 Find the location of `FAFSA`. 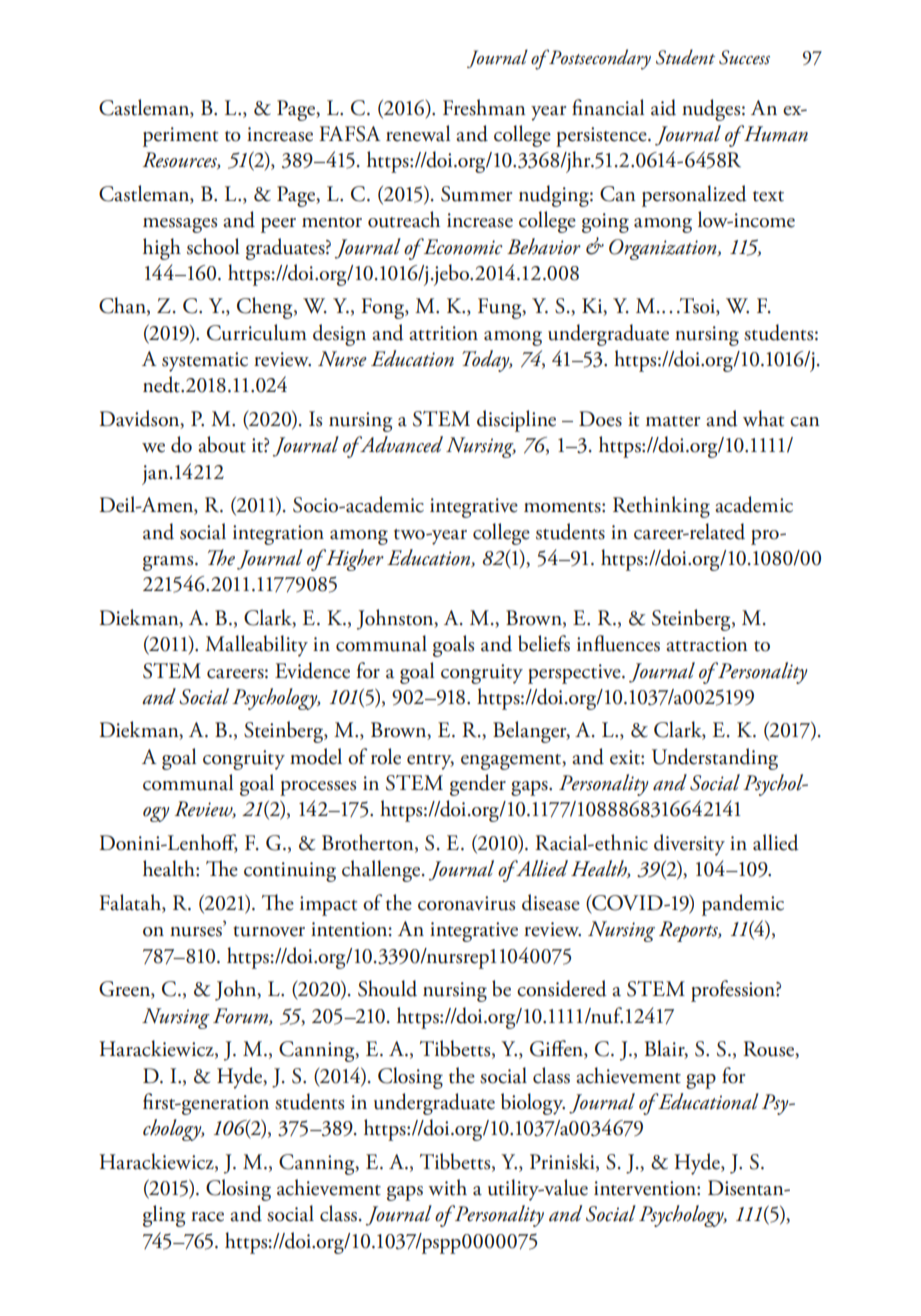

FAFSA is located at coordinates (350, 134).
